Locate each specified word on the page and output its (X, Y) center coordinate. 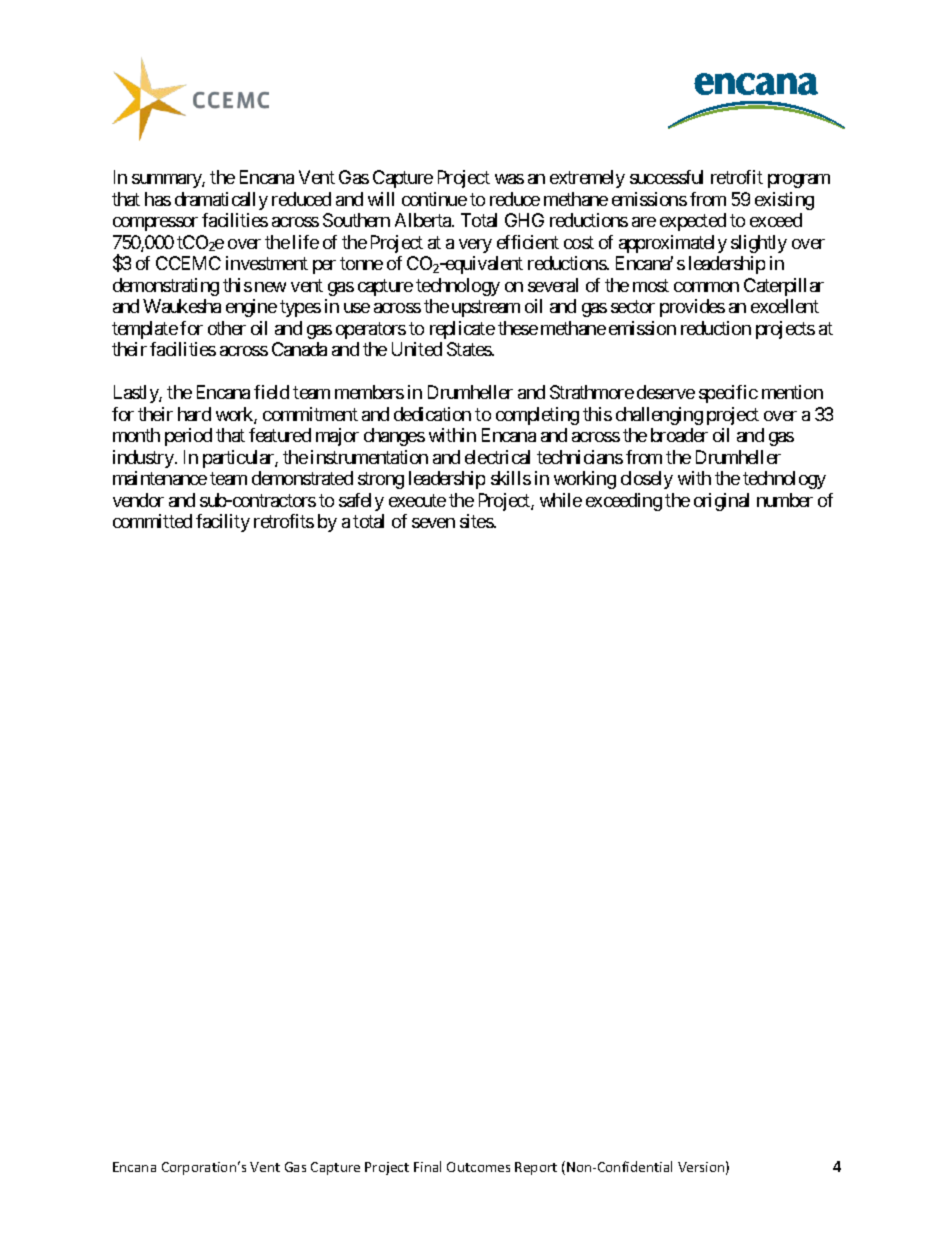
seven (433, 523)
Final (427, 1166)
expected (693, 222)
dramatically (221, 201)
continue (434, 199)
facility (223, 523)
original (721, 502)
